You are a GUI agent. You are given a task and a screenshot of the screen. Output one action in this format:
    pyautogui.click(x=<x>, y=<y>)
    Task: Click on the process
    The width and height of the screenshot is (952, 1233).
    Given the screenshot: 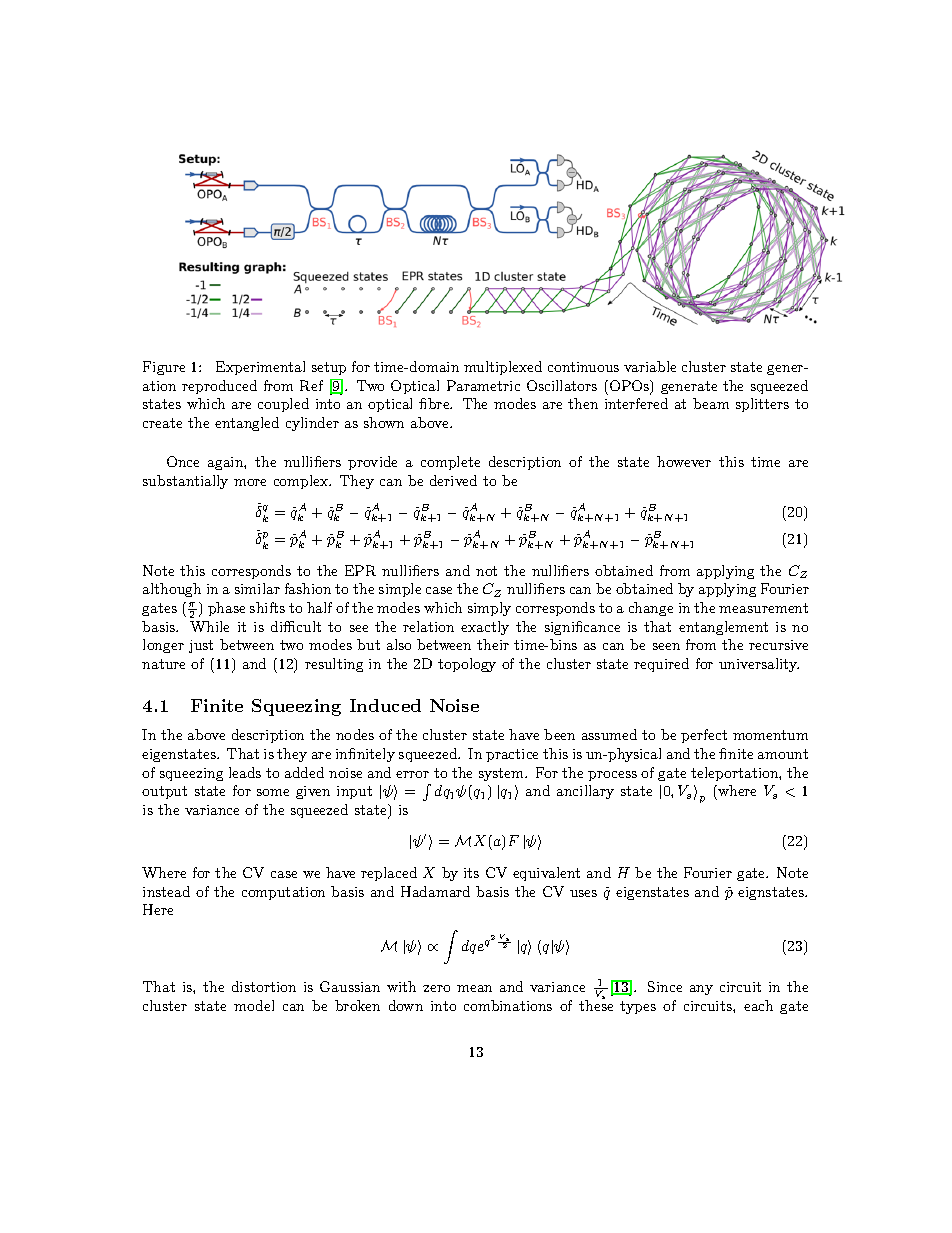 What is the action you would take?
    pyautogui.click(x=612, y=776)
